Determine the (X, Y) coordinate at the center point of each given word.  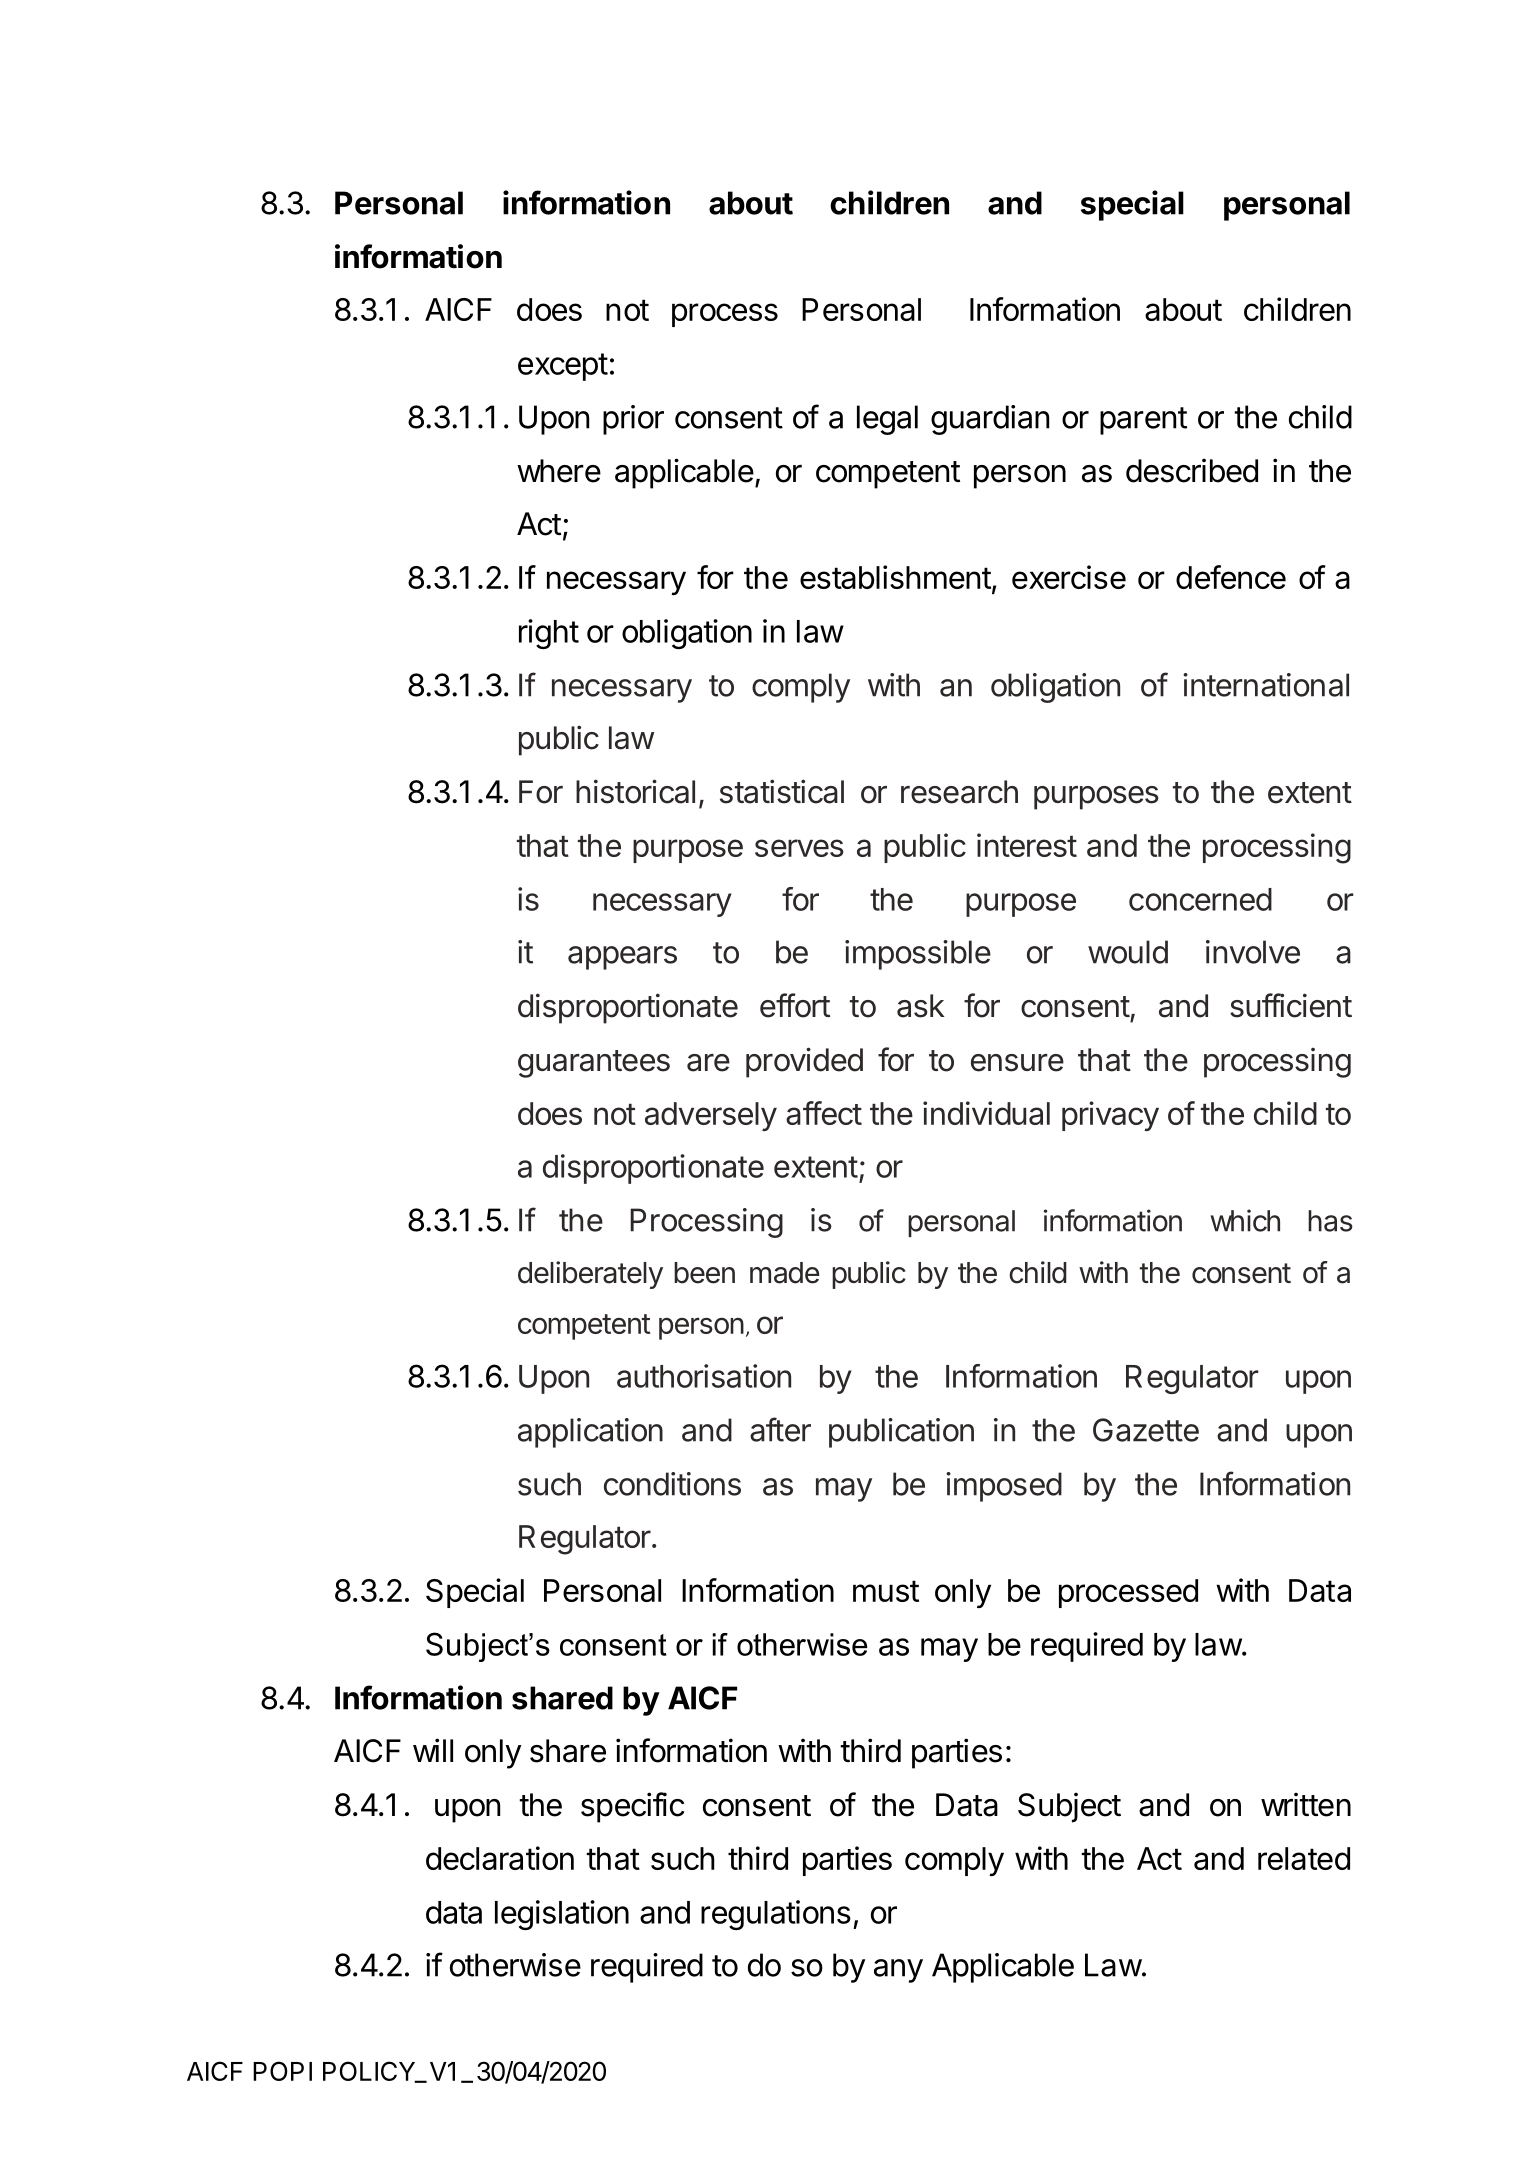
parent (1143, 421)
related (1304, 1858)
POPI (282, 2071)
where (559, 471)
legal (887, 420)
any (898, 1971)
